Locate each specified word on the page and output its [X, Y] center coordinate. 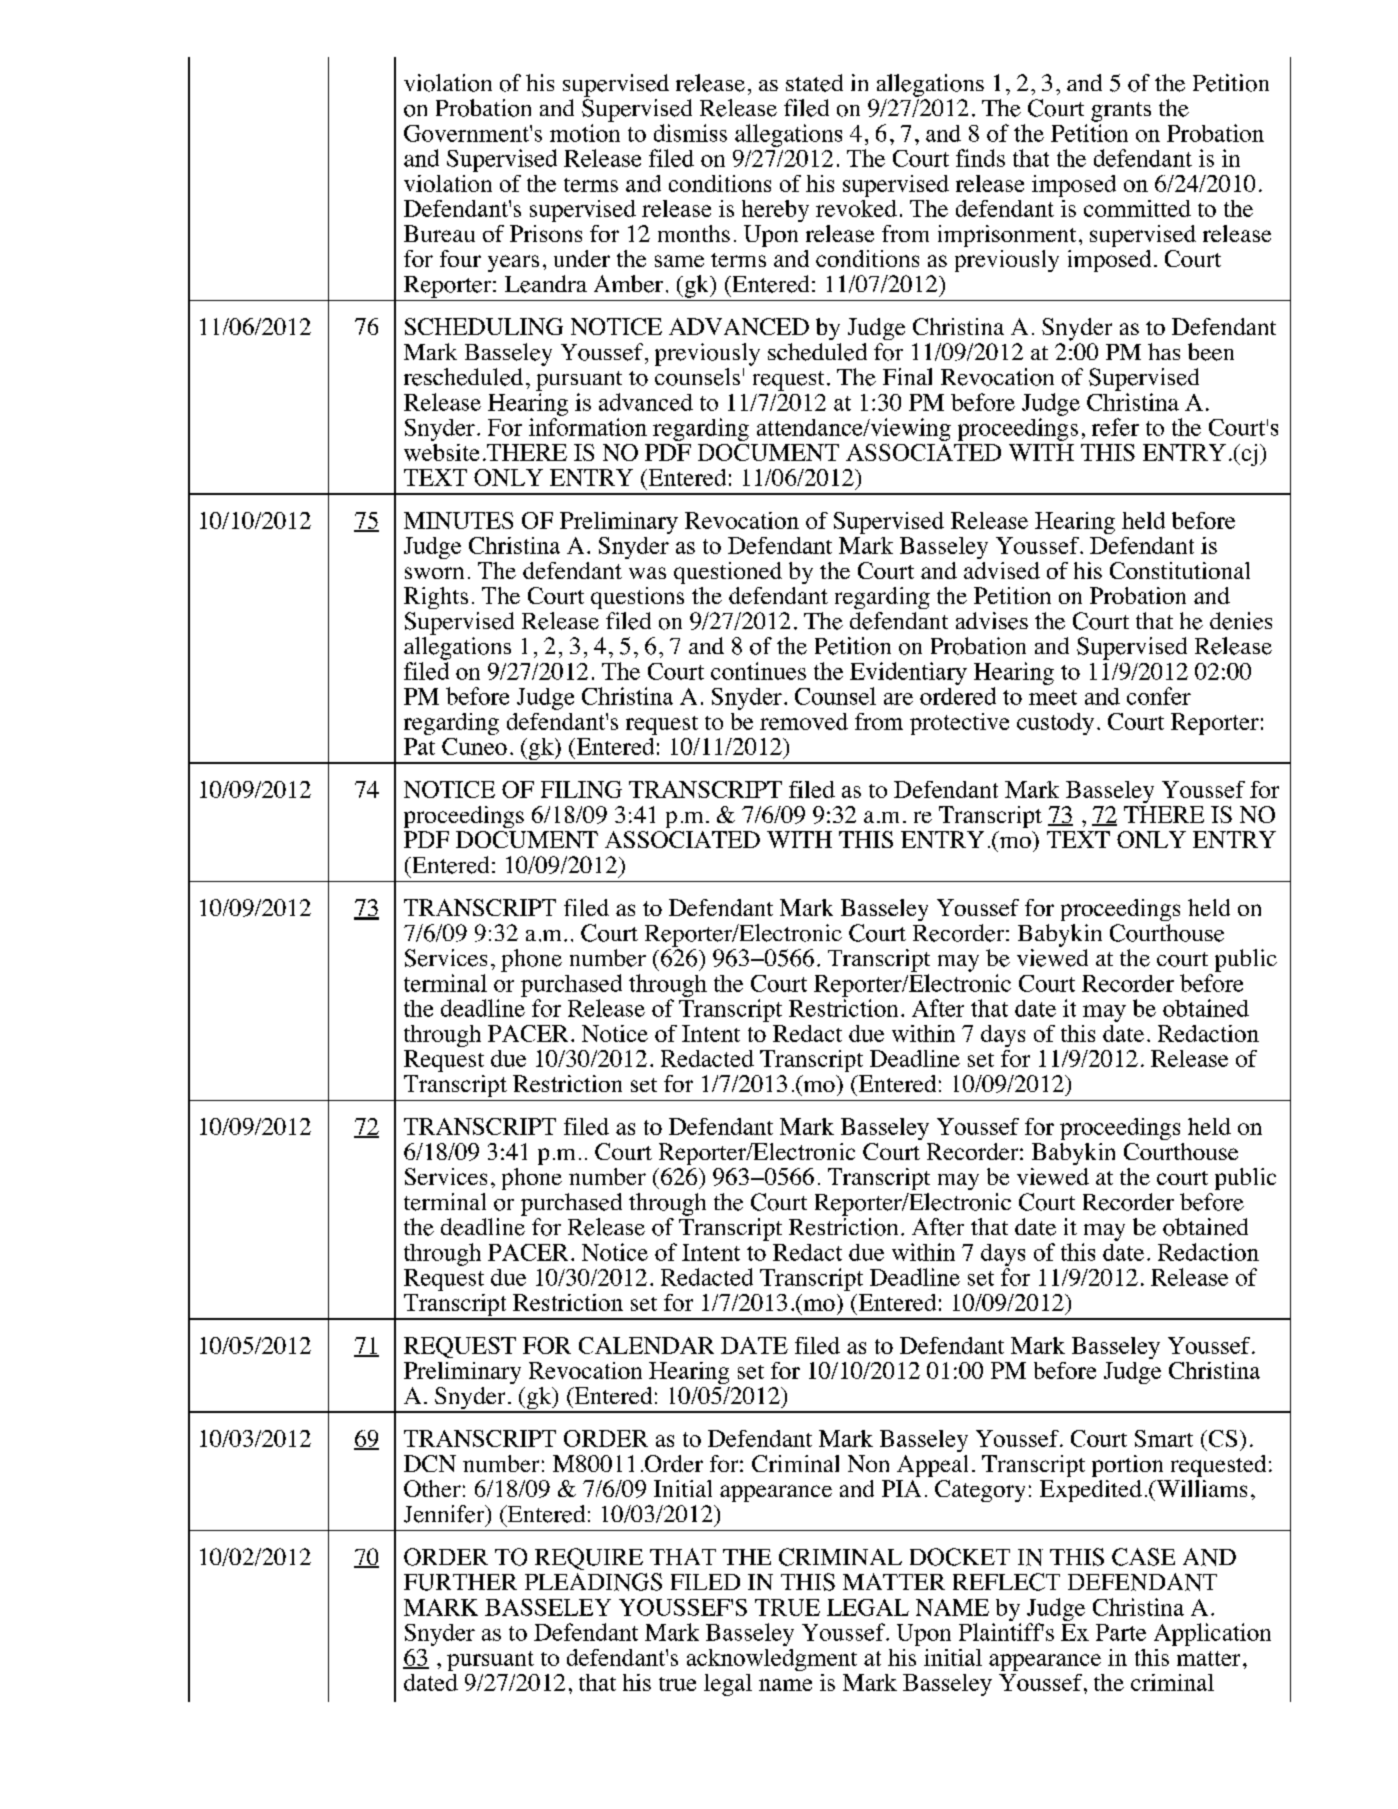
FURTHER [460, 1582]
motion [585, 133]
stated [814, 83]
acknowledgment [772, 1660]
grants [1121, 112]
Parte [1121, 1632]
